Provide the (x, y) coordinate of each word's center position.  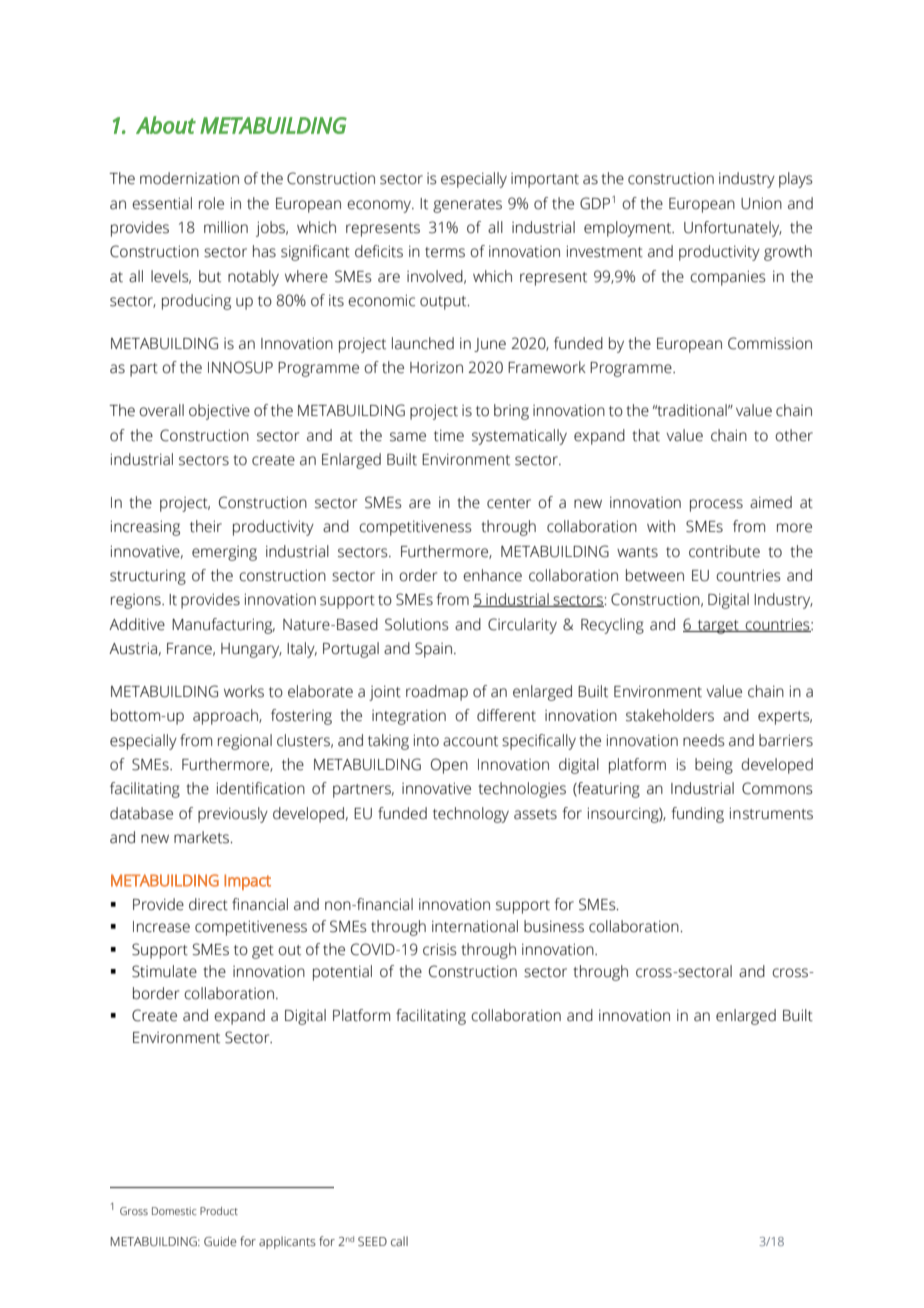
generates (467, 206)
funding (697, 815)
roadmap (437, 693)
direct (208, 904)
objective (219, 412)
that (646, 435)
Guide (220, 1241)
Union (761, 203)
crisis (439, 949)
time (449, 436)
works (244, 691)
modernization (189, 178)
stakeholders (670, 715)
